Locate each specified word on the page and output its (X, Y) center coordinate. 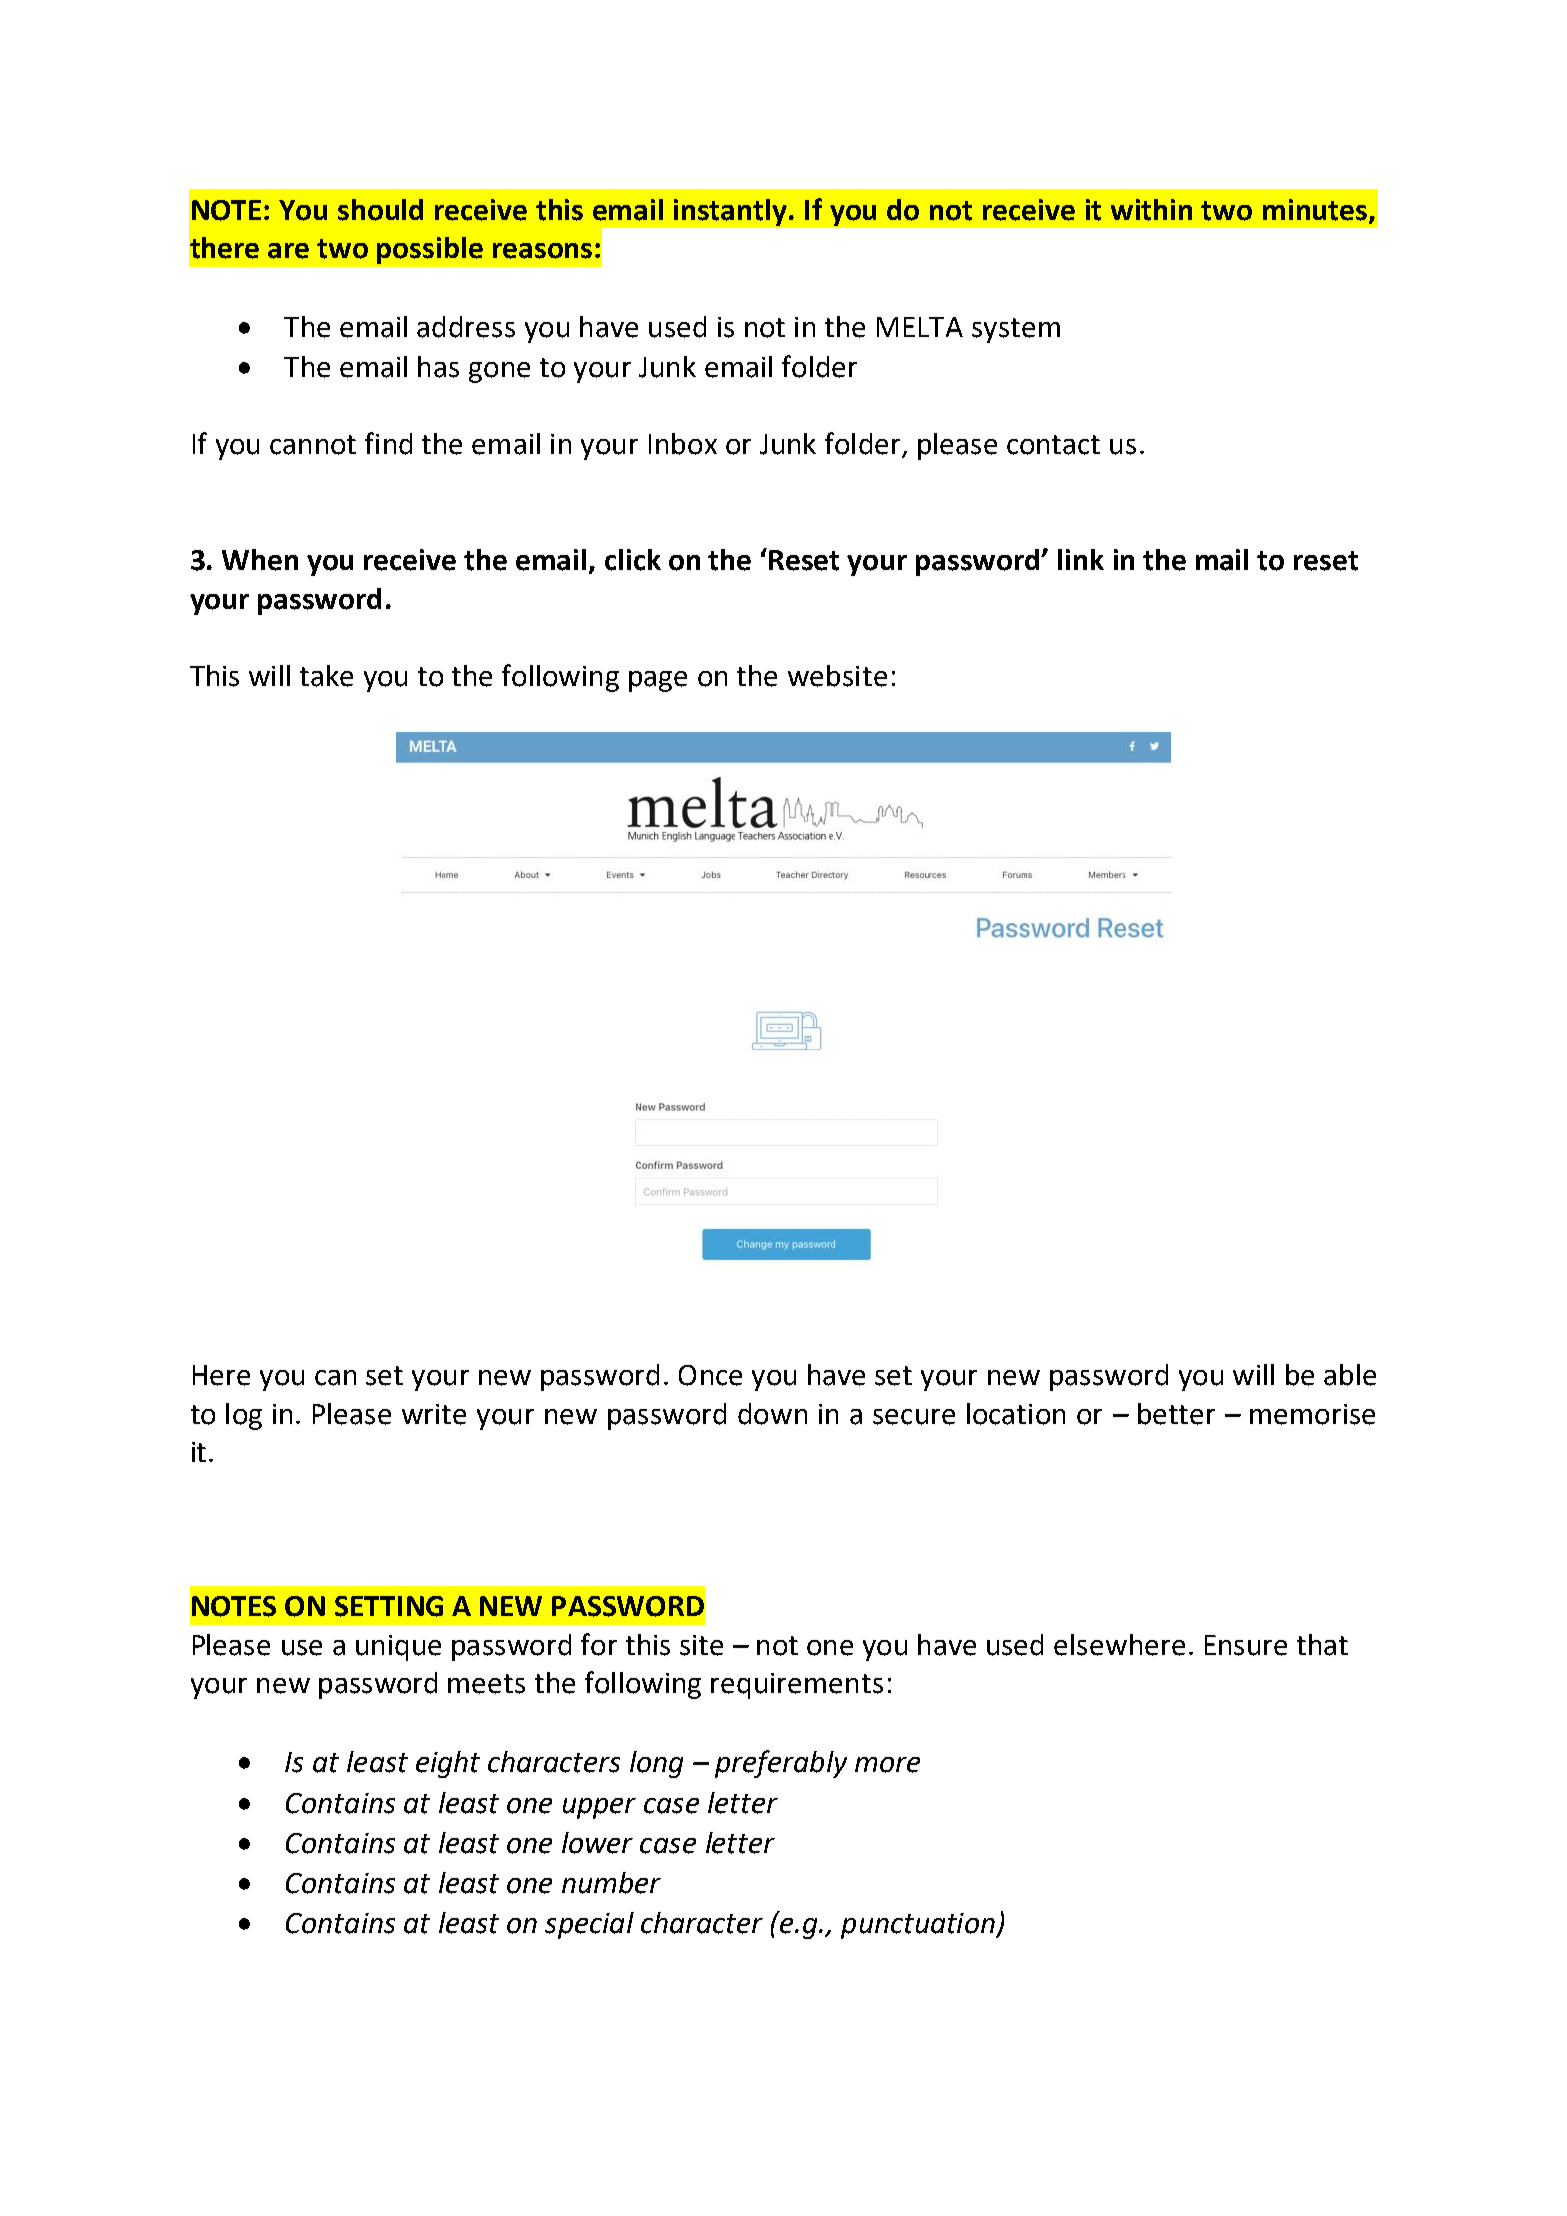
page (658, 681)
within (1151, 210)
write (434, 1414)
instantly (732, 212)
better (1176, 1414)
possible (430, 250)
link (1081, 559)
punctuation (919, 1926)
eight (448, 1764)
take (326, 676)
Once (710, 1375)
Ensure (1246, 1645)
